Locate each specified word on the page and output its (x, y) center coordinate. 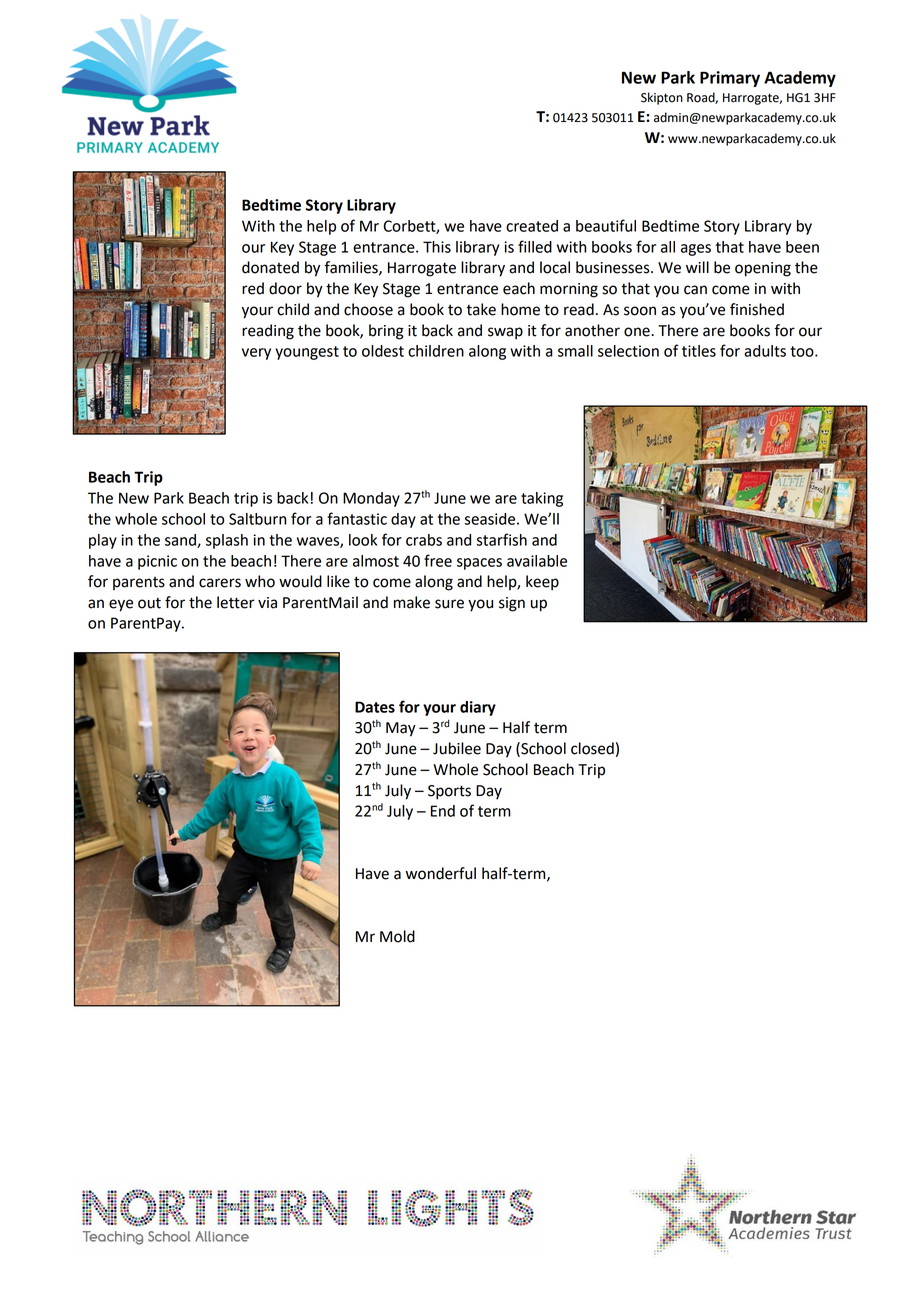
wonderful (441, 873)
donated (270, 267)
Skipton (662, 98)
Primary (730, 79)
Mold (397, 936)
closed (592, 748)
